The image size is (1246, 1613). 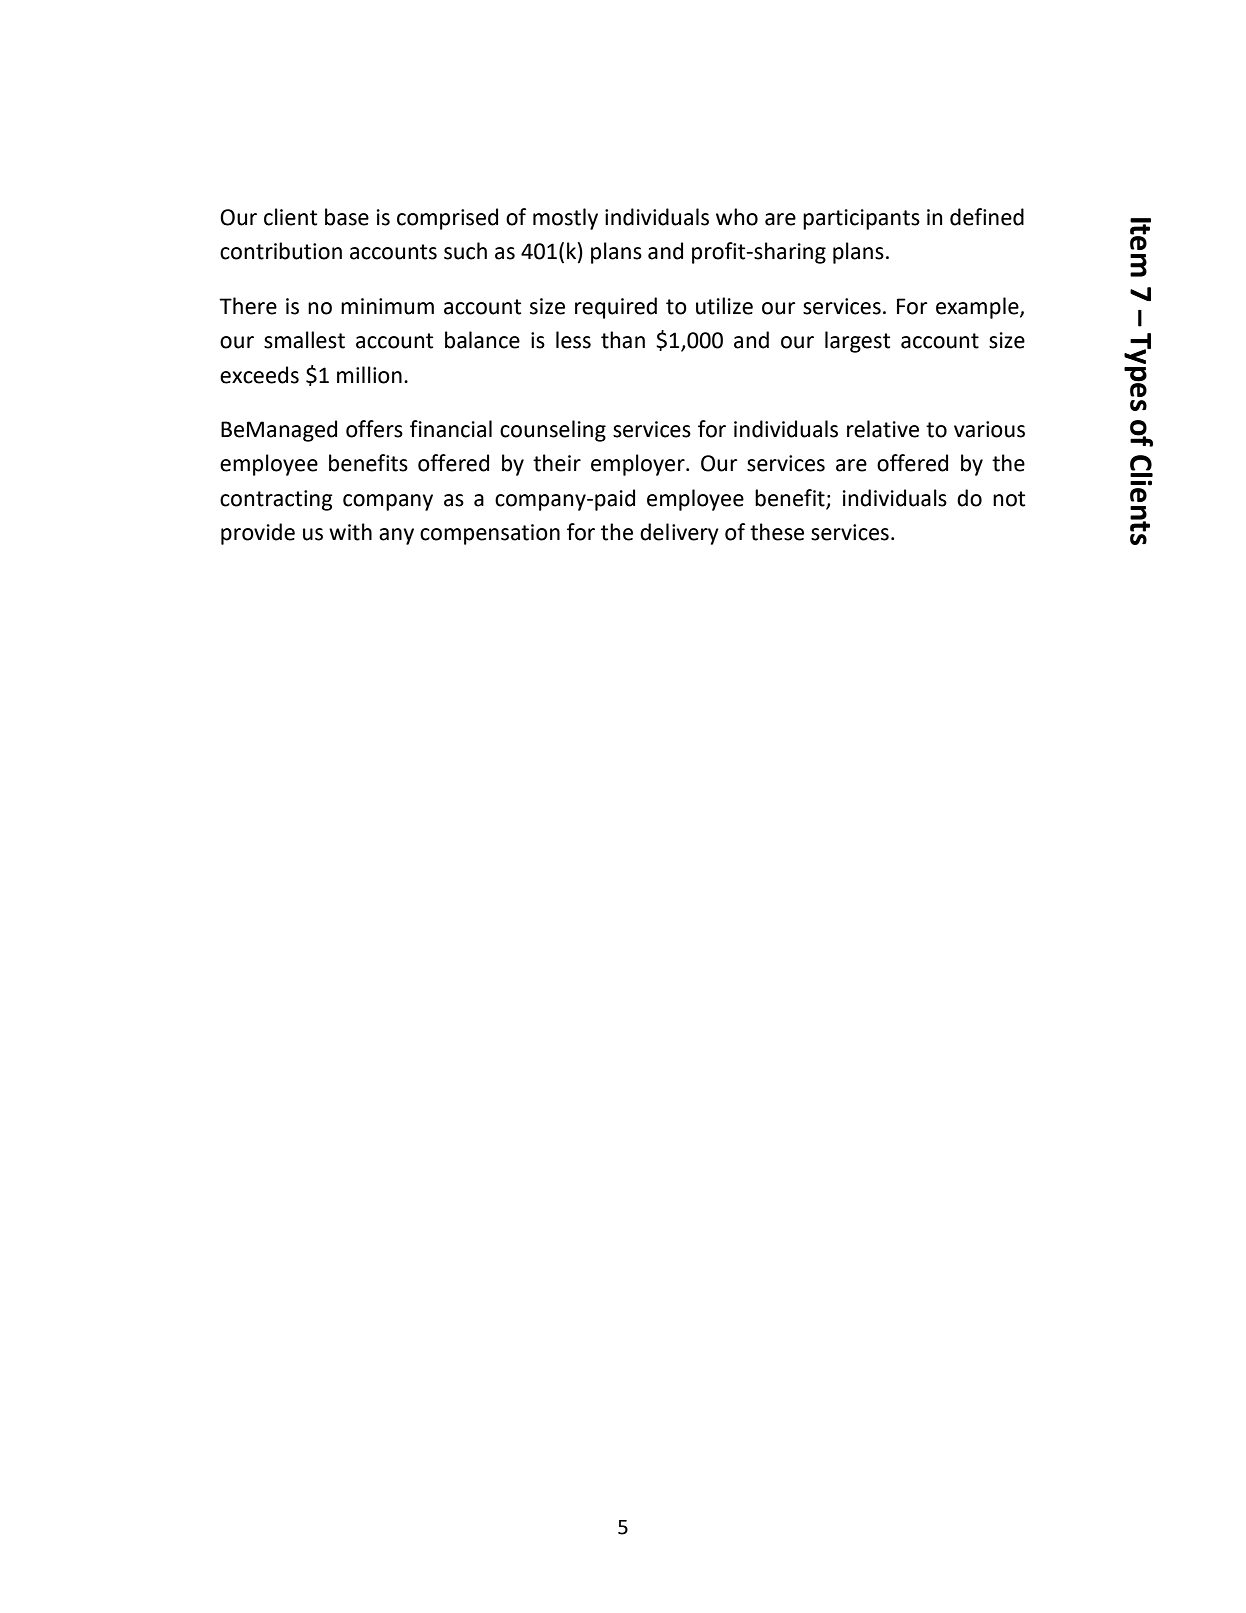 What do you see at coordinates (639, 465) in the screenshot?
I see `employer` at bounding box center [639, 465].
